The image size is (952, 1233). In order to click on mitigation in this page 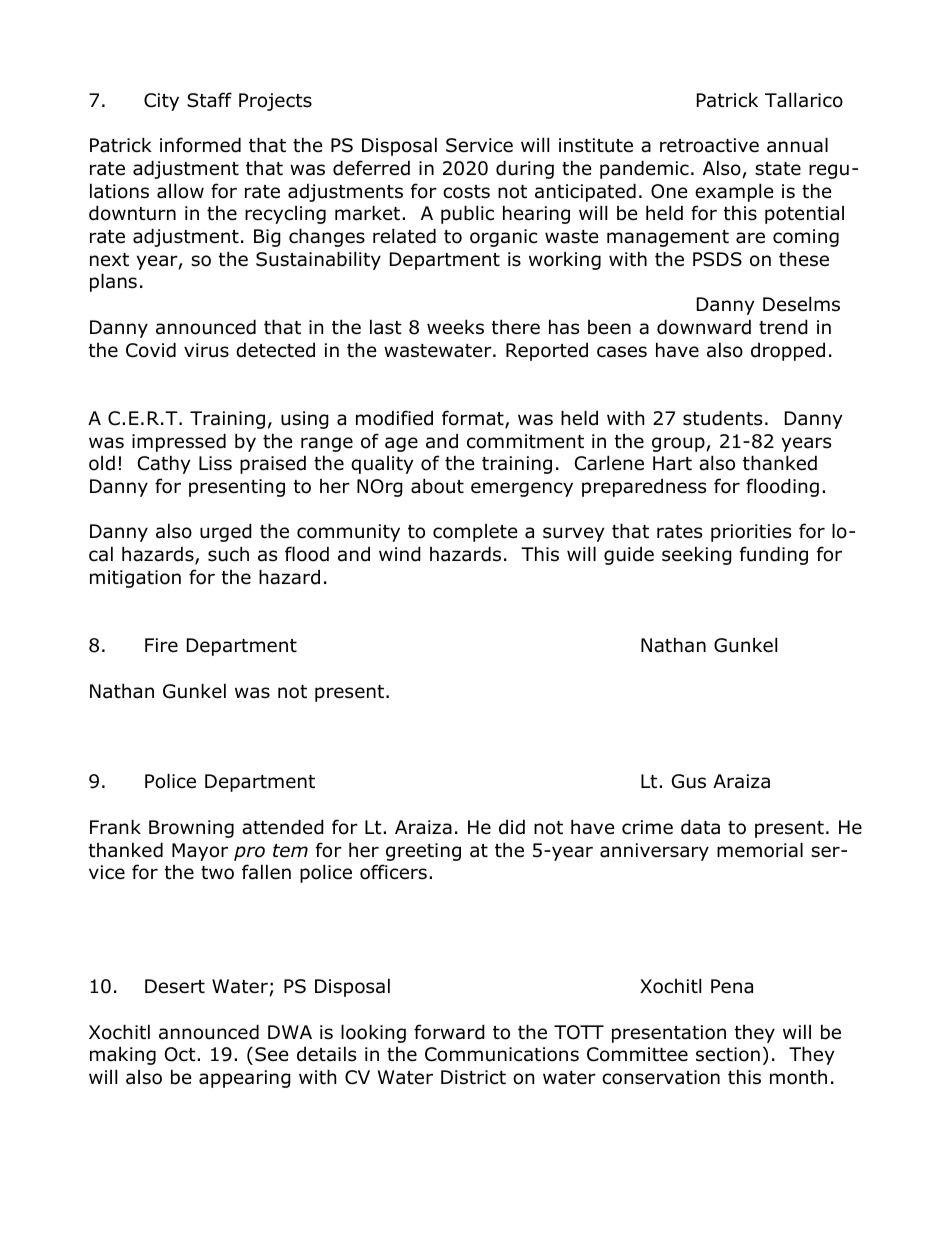, I will do `click(135, 579)`.
